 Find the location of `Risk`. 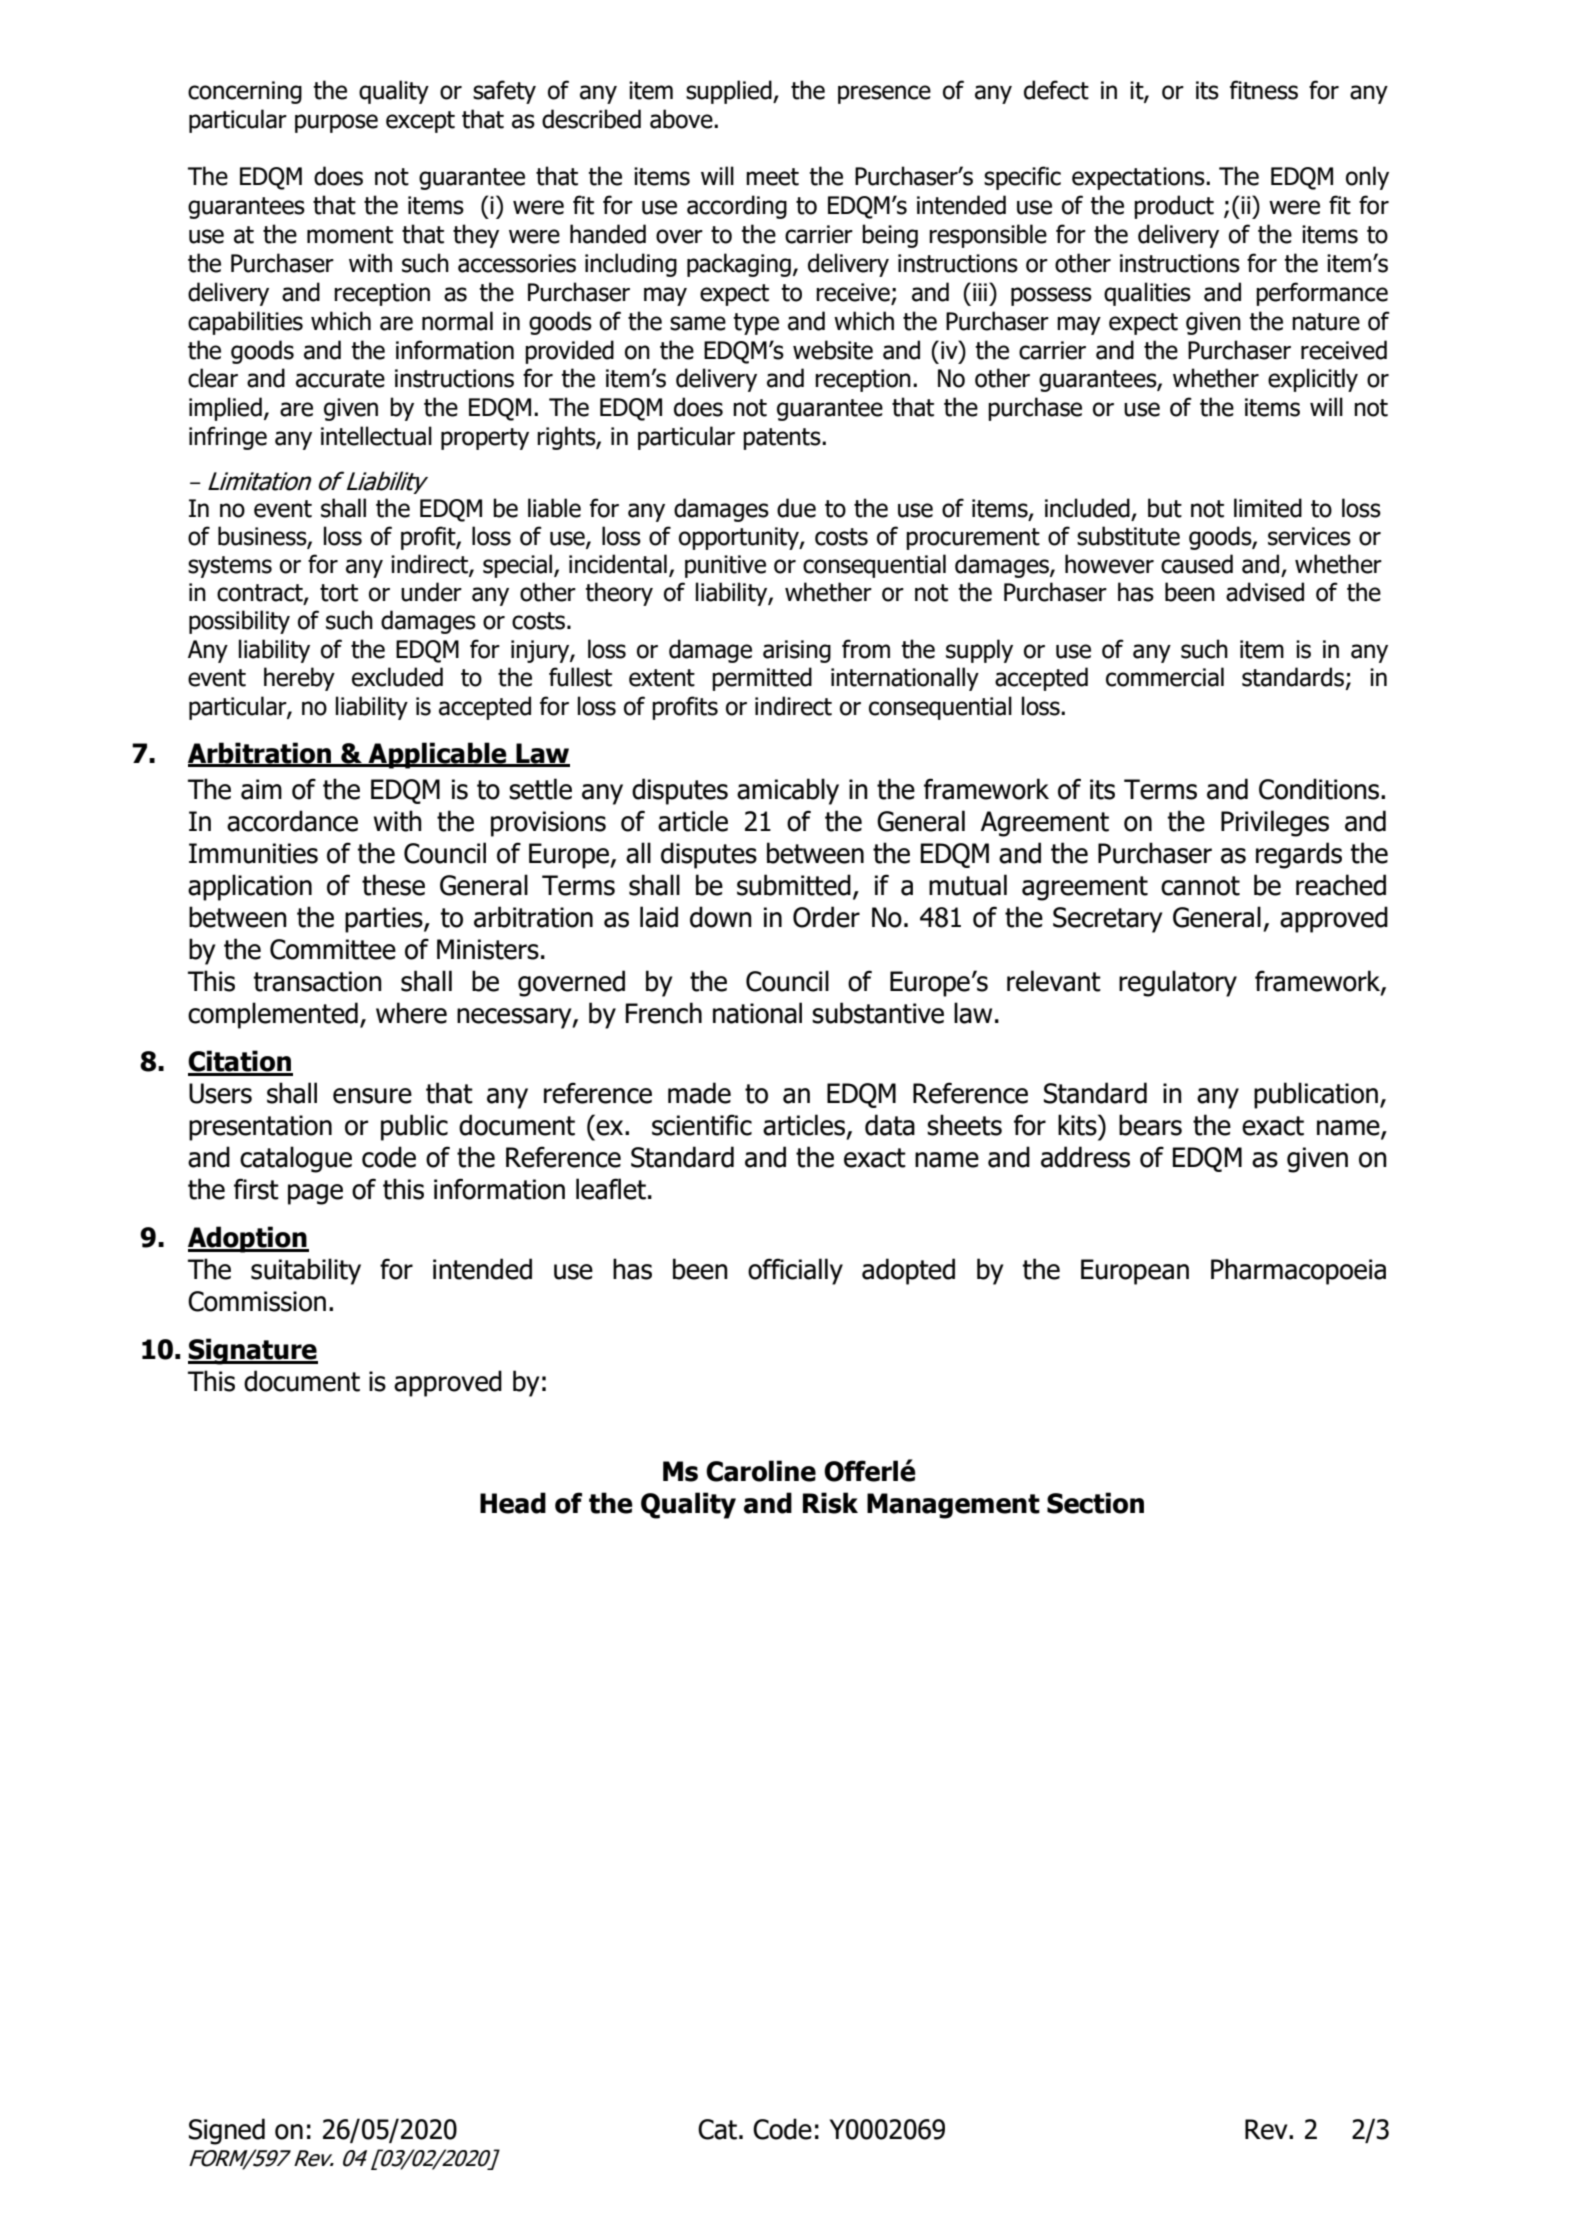

Risk is located at coordinates (830, 1503).
